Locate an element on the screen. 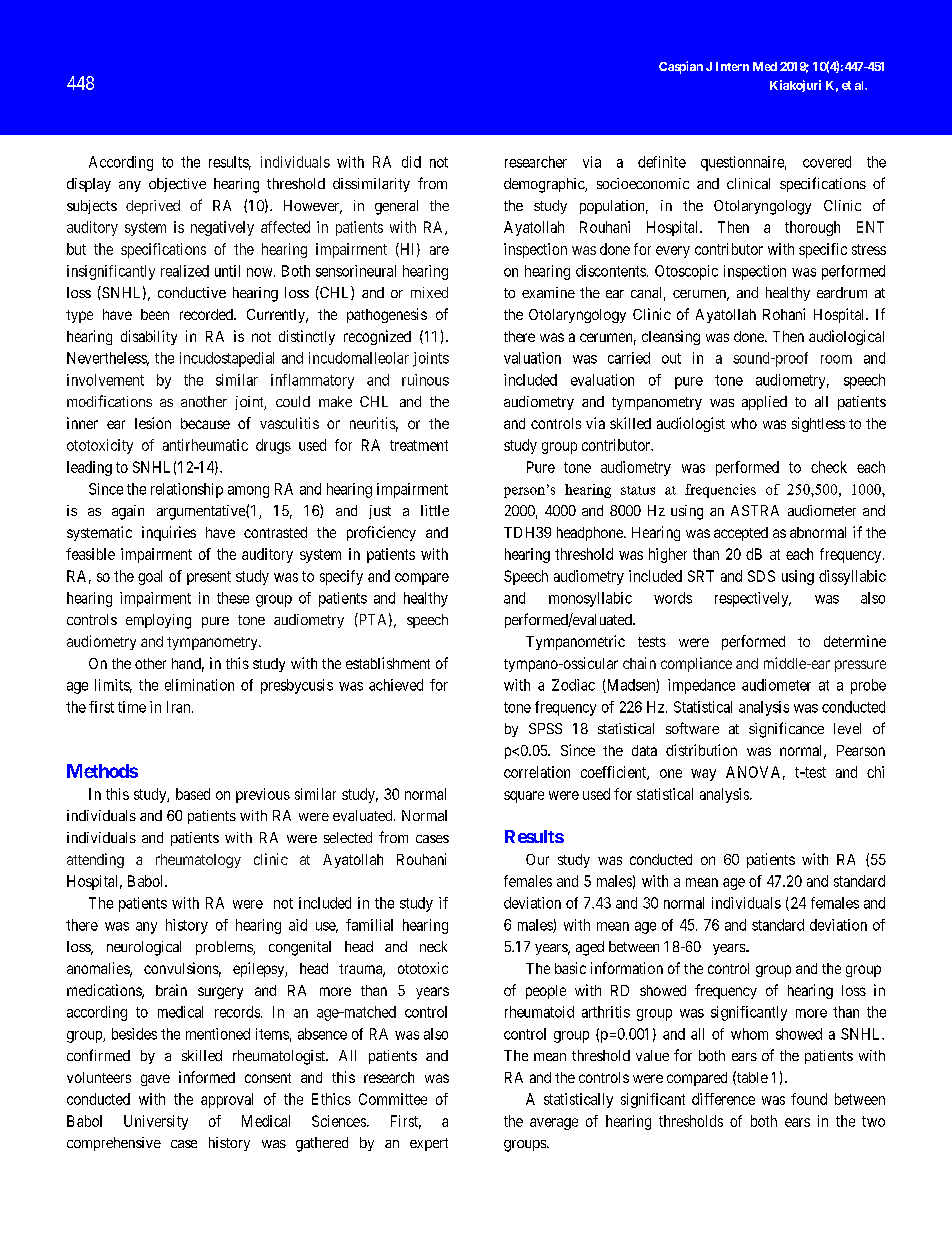  University is located at coordinates (156, 1122).
